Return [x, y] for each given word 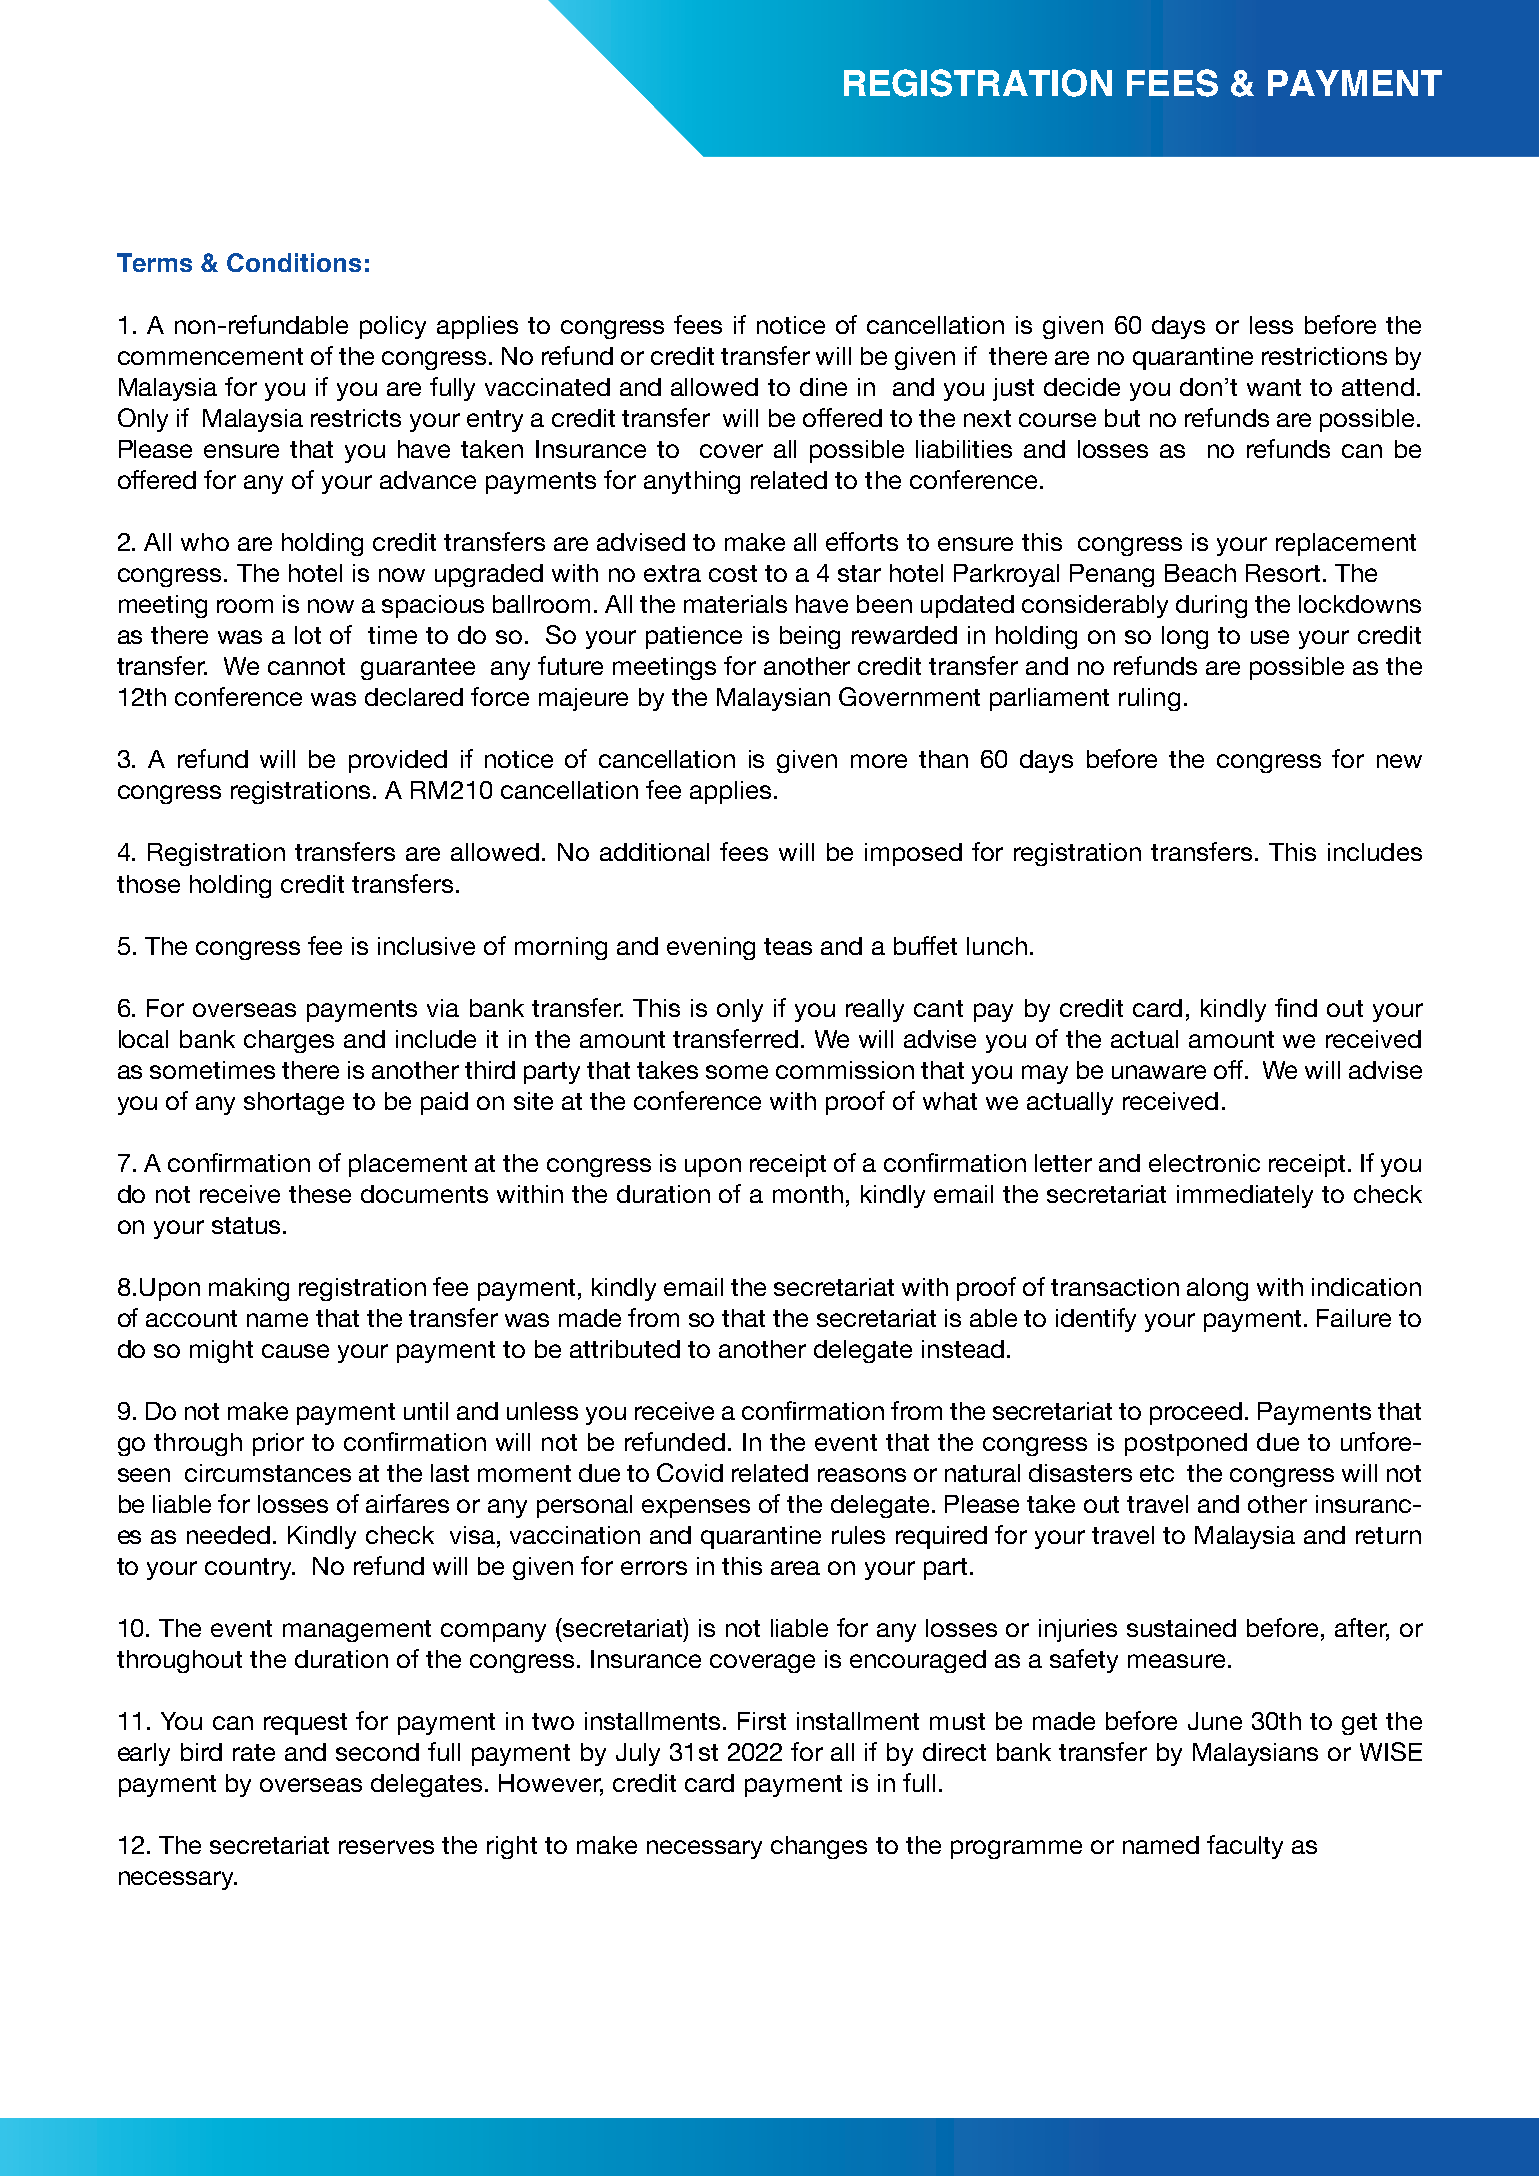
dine [823, 387]
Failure [1354, 1318]
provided [398, 761]
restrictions [1324, 356]
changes [819, 1847]
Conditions [294, 262]
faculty [1245, 1847]
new [1399, 761]
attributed [625, 1349]
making [249, 1289]
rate [254, 1752]
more [879, 761]
